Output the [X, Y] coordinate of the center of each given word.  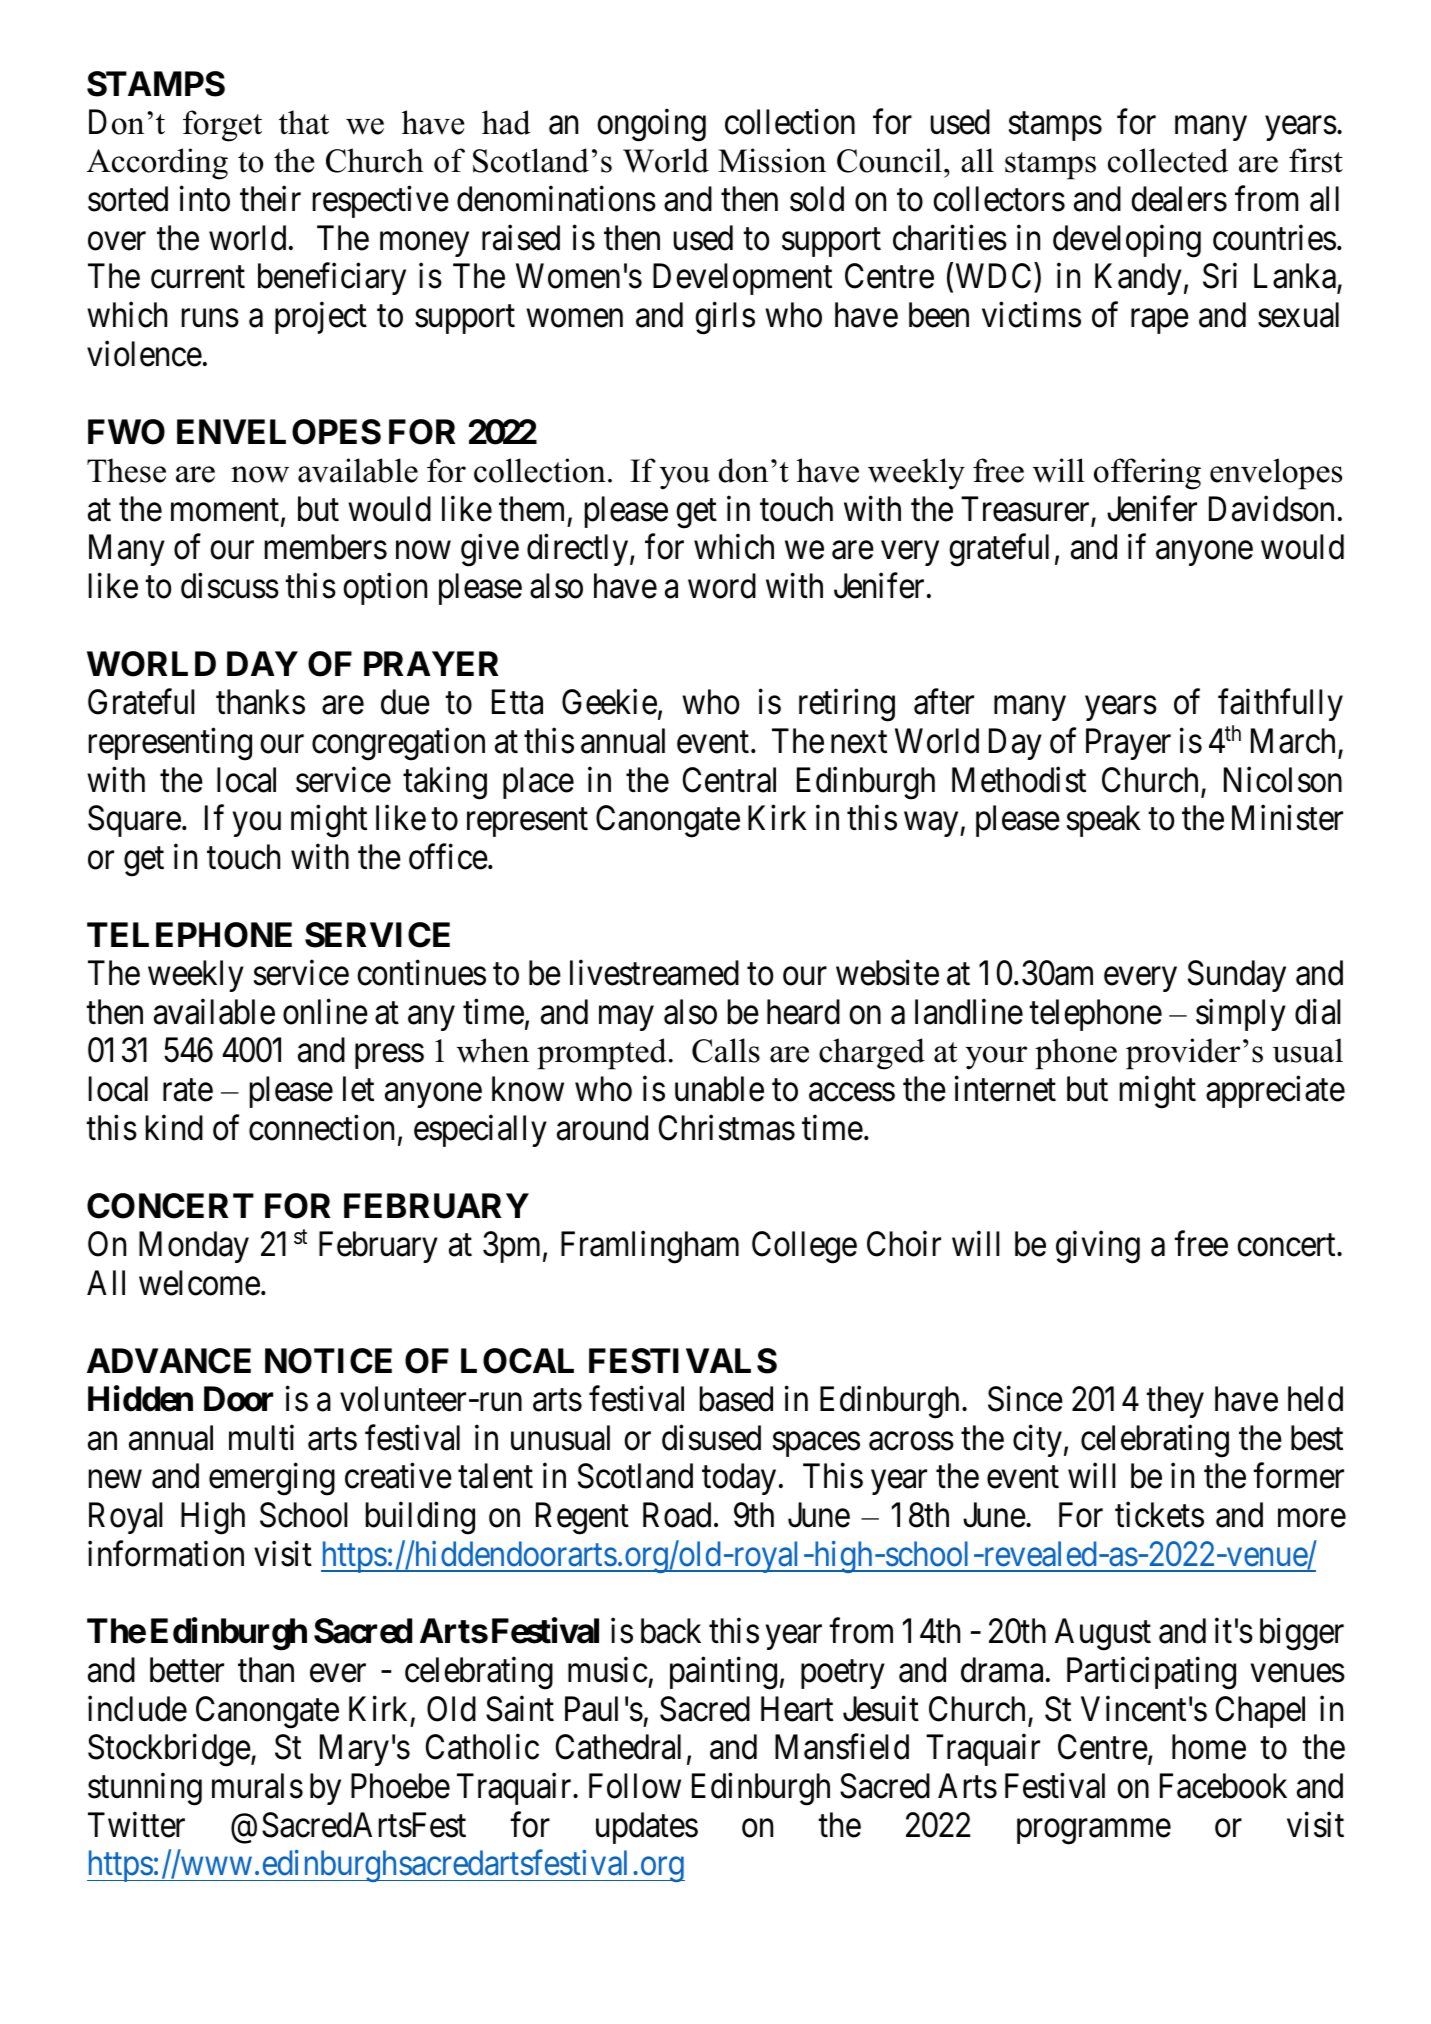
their [270, 199]
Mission [772, 160]
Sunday [1237, 976]
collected [1168, 160]
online [325, 1012]
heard [803, 1012]
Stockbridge [169, 1750]
